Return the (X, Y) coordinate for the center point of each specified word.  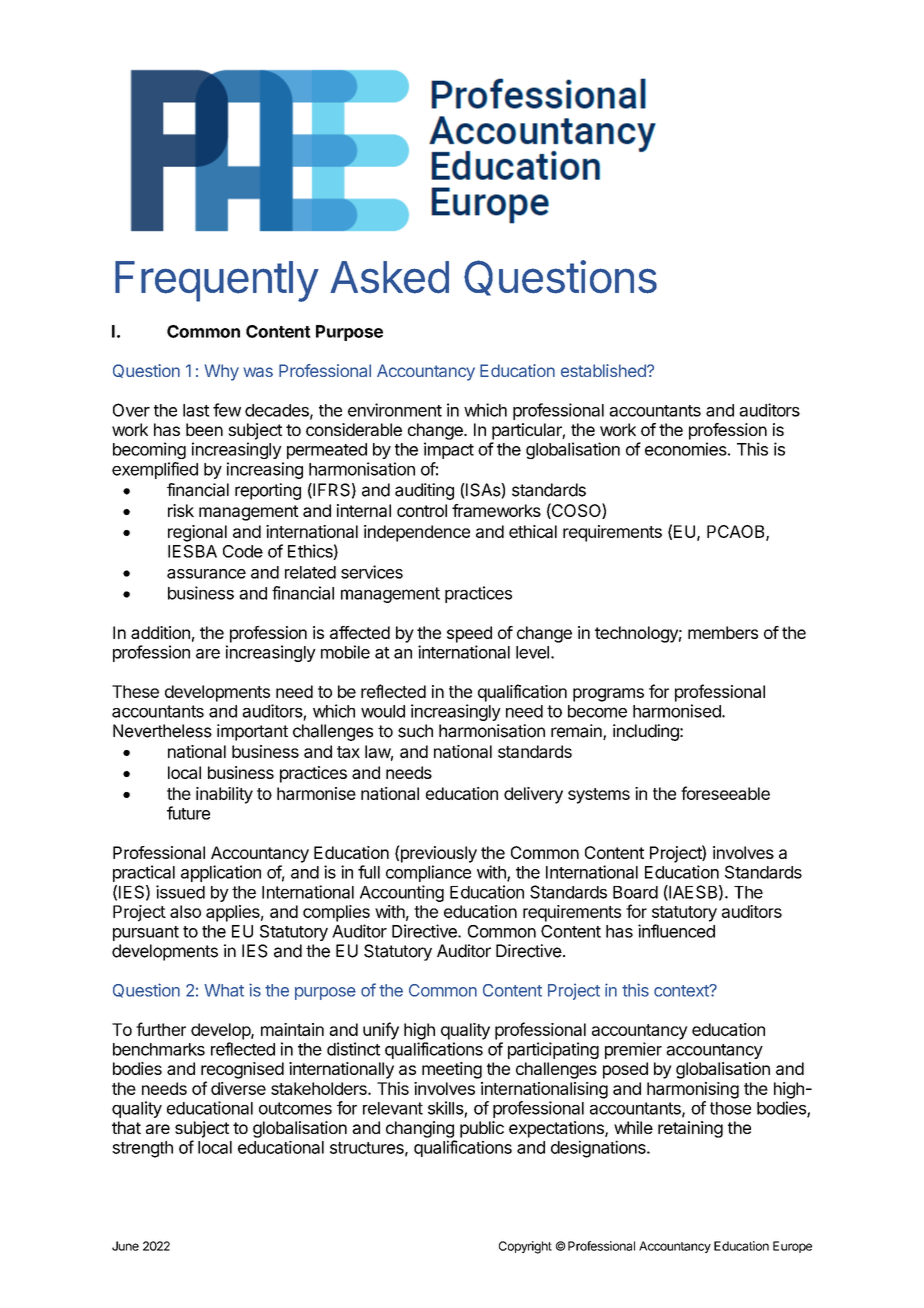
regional (197, 533)
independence (417, 533)
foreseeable (725, 793)
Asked (389, 277)
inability (224, 795)
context (682, 991)
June (125, 1246)
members (723, 632)
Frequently (217, 281)
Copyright (525, 1247)
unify (381, 1031)
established (604, 370)
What (224, 990)
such (415, 731)
